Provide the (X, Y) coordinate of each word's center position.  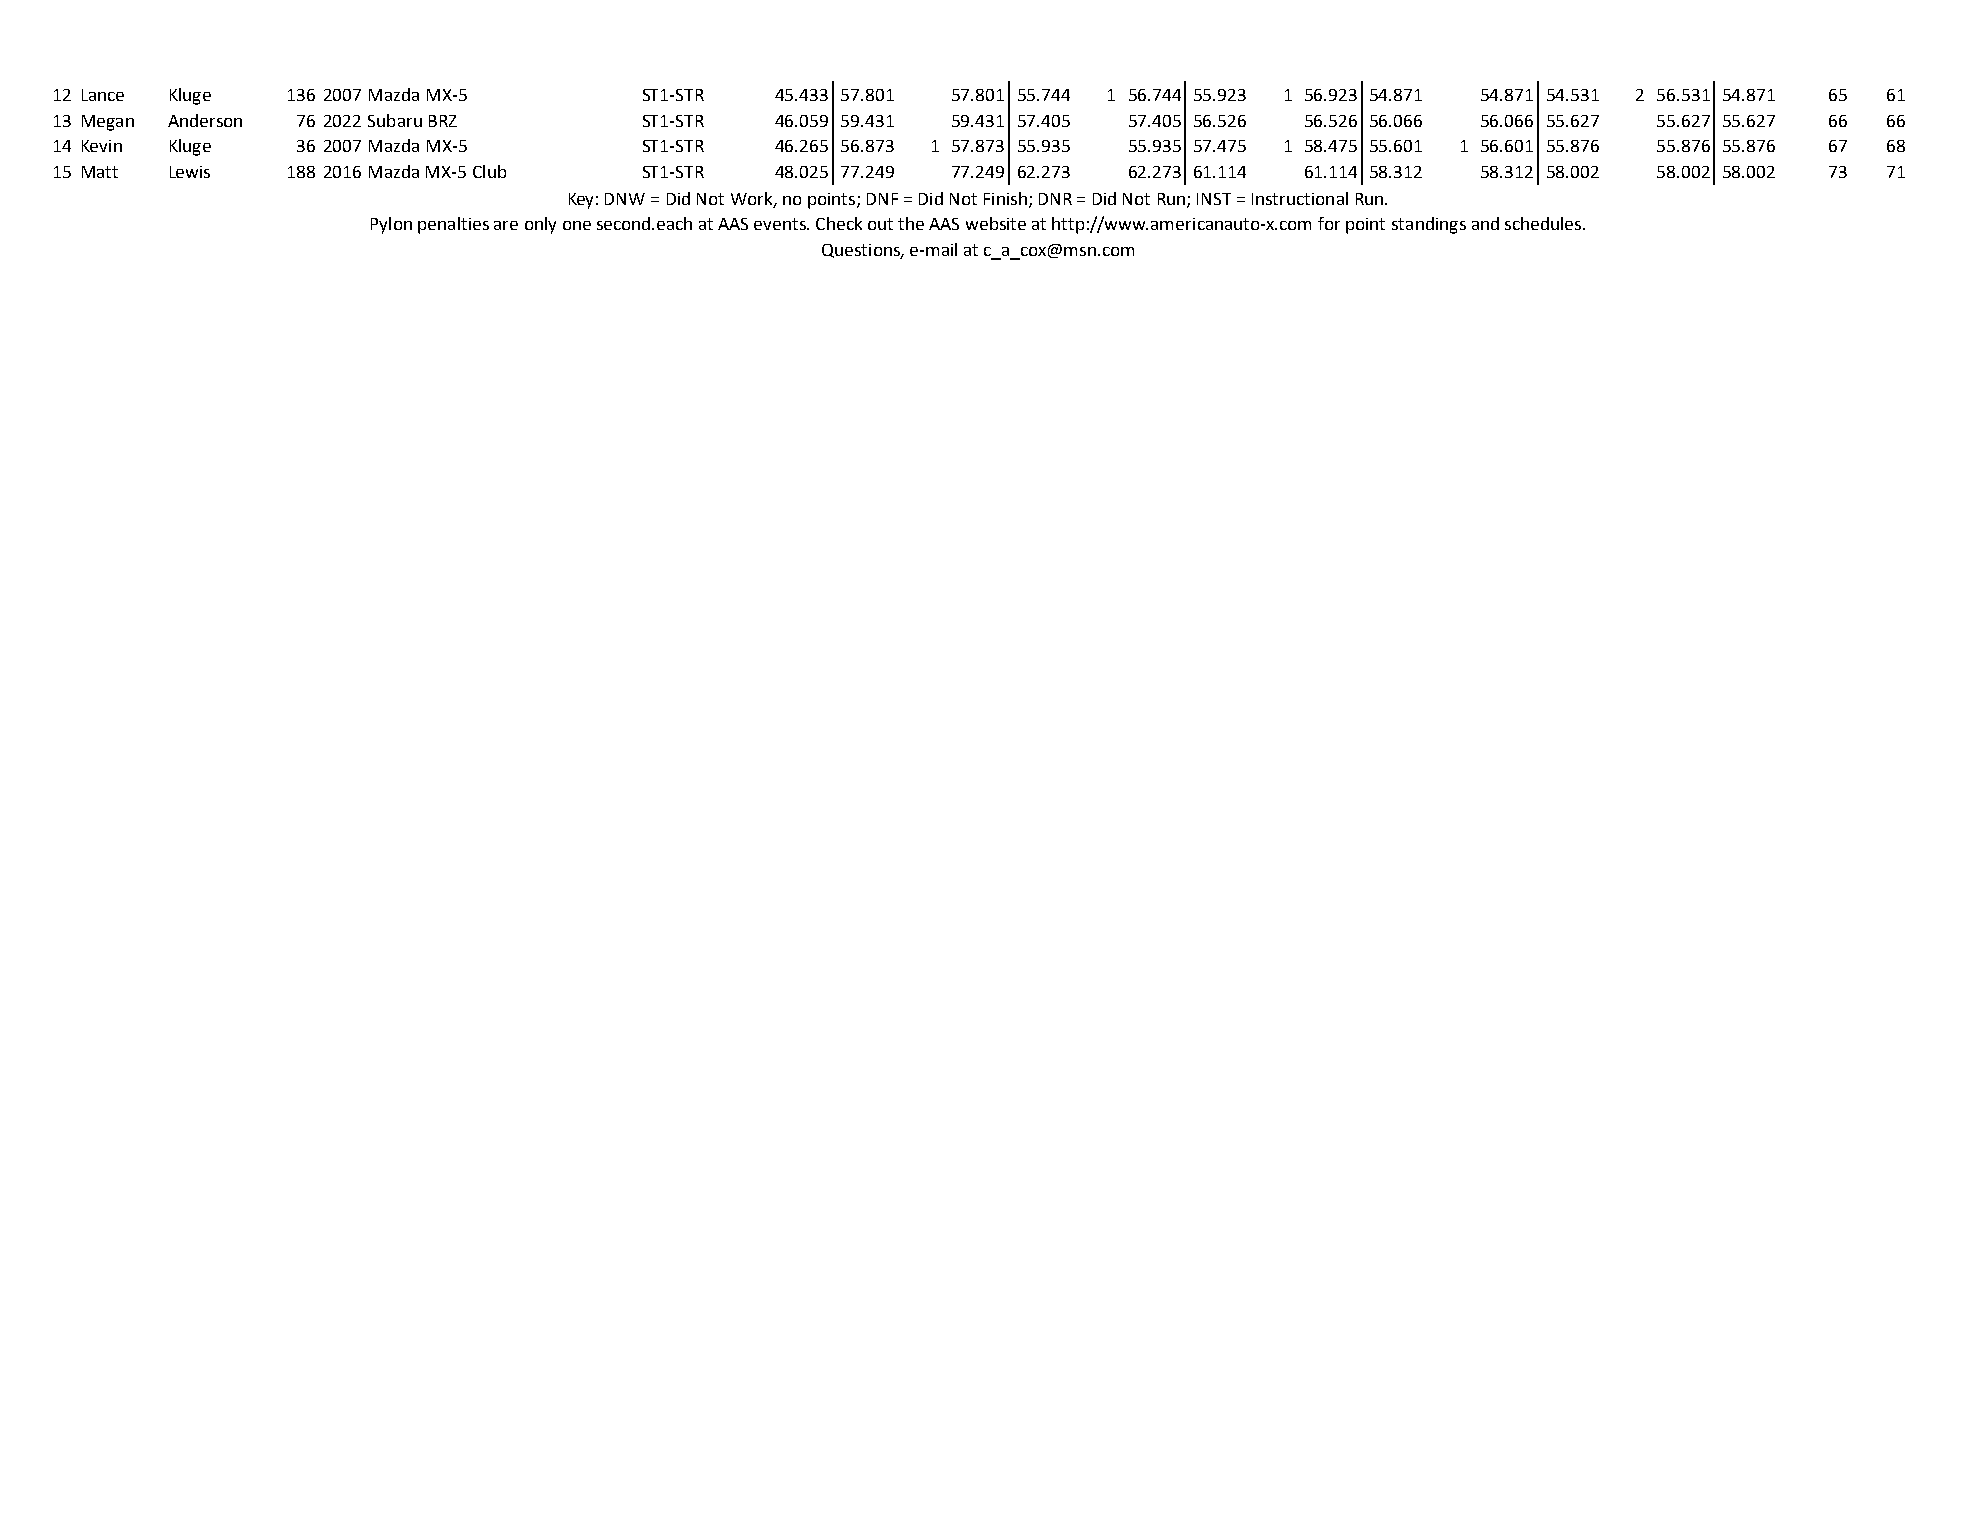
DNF (882, 199)
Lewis (190, 172)
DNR (1055, 199)
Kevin (102, 146)
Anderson (205, 120)
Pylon (391, 225)
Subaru (395, 120)
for (1329, 223)
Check (839, 223)
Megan (108, 123)
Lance (103, 95)
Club (489, 171)
